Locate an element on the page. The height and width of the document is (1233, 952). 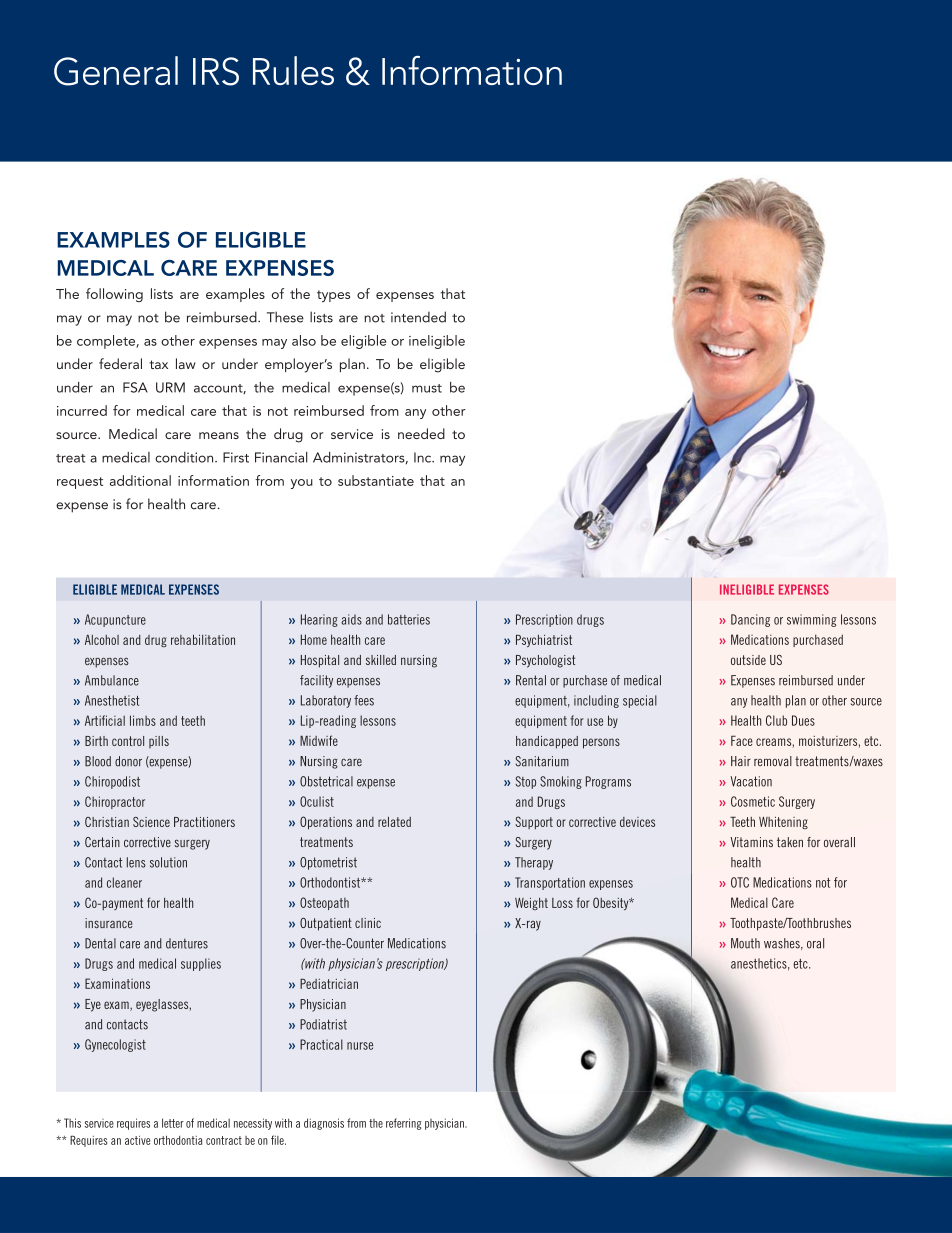
donor is located at coordinates (128, 761).
